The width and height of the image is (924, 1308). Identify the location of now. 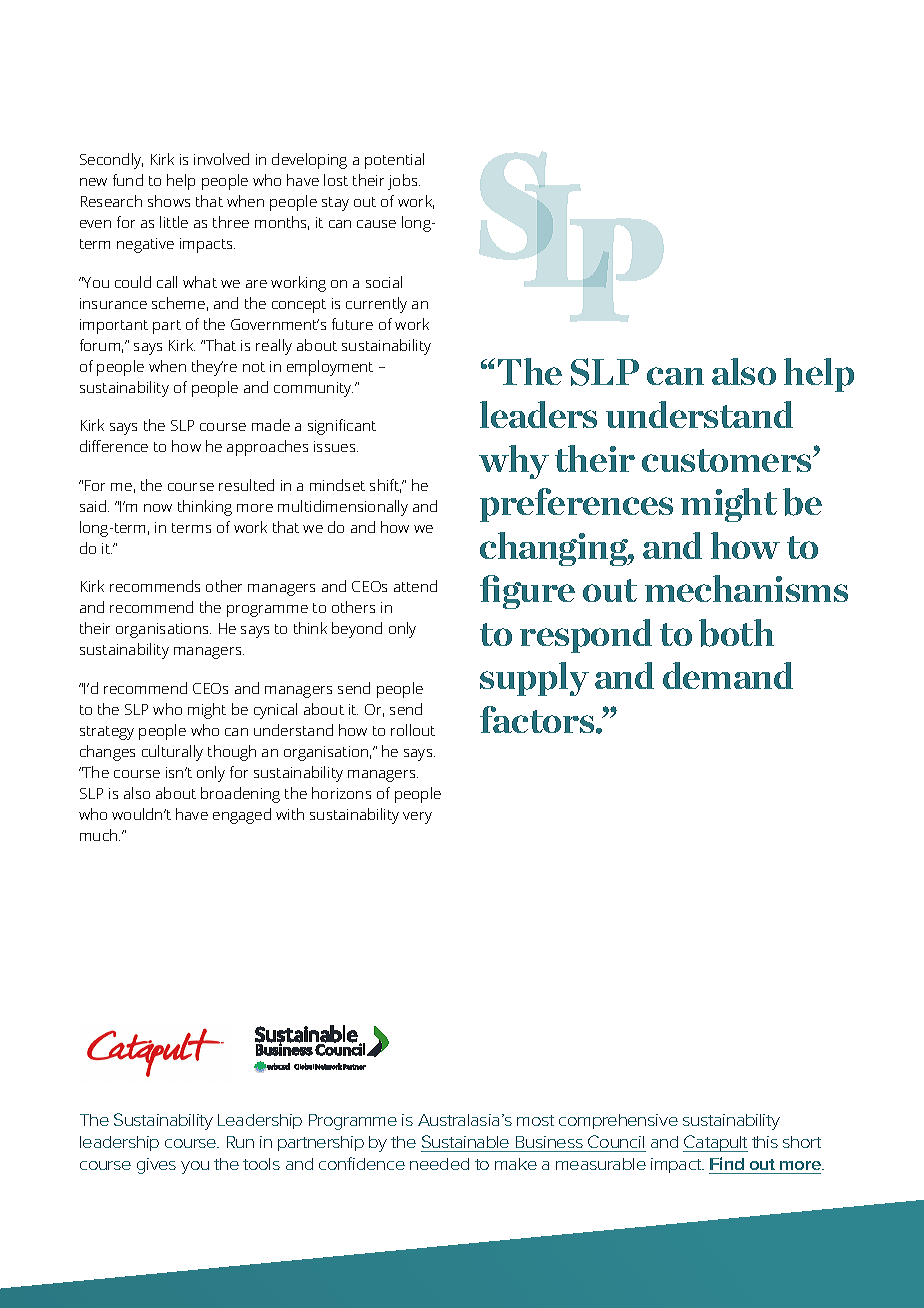
(158, 508).
